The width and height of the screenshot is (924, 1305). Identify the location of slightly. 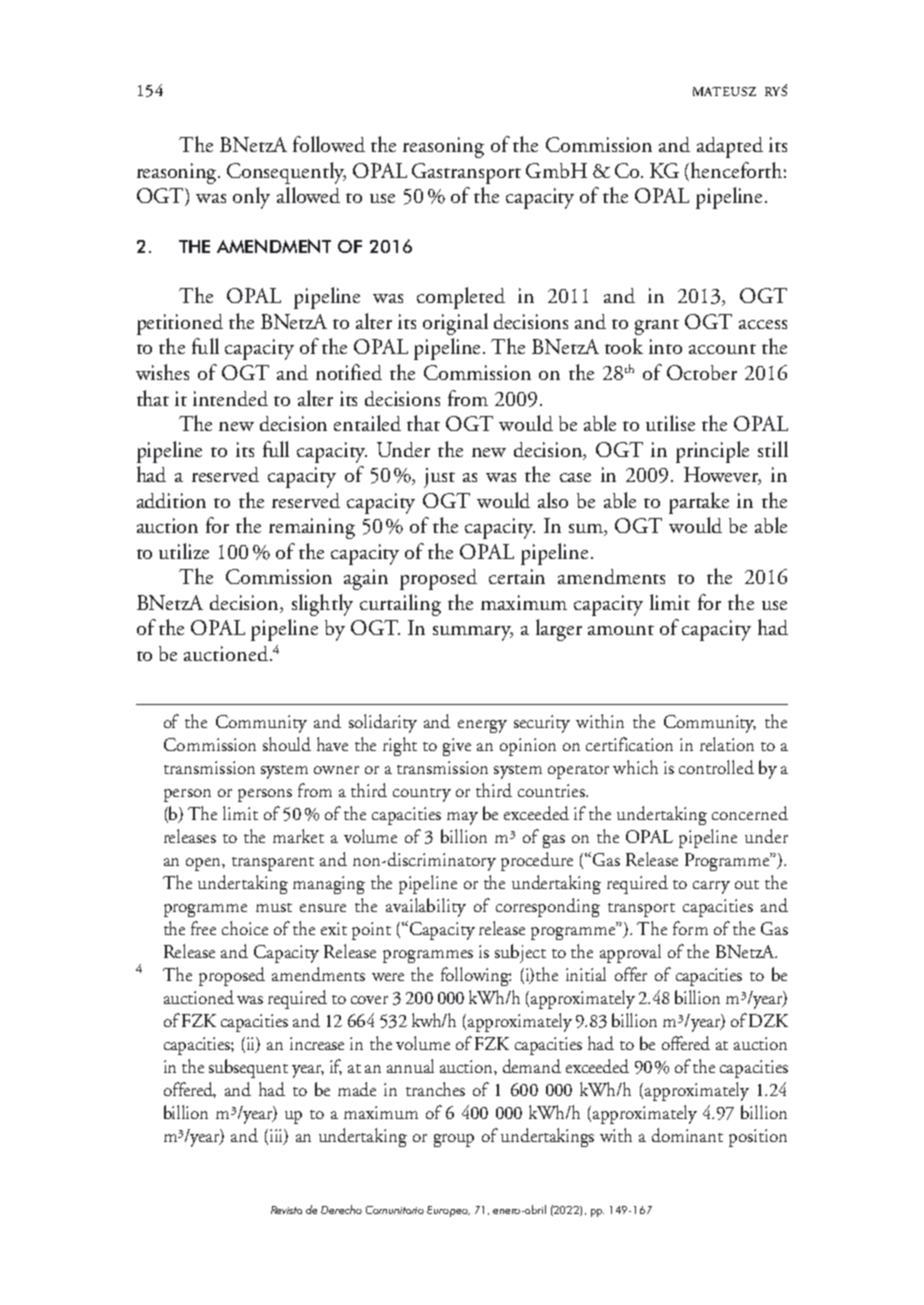
(322, 605).
